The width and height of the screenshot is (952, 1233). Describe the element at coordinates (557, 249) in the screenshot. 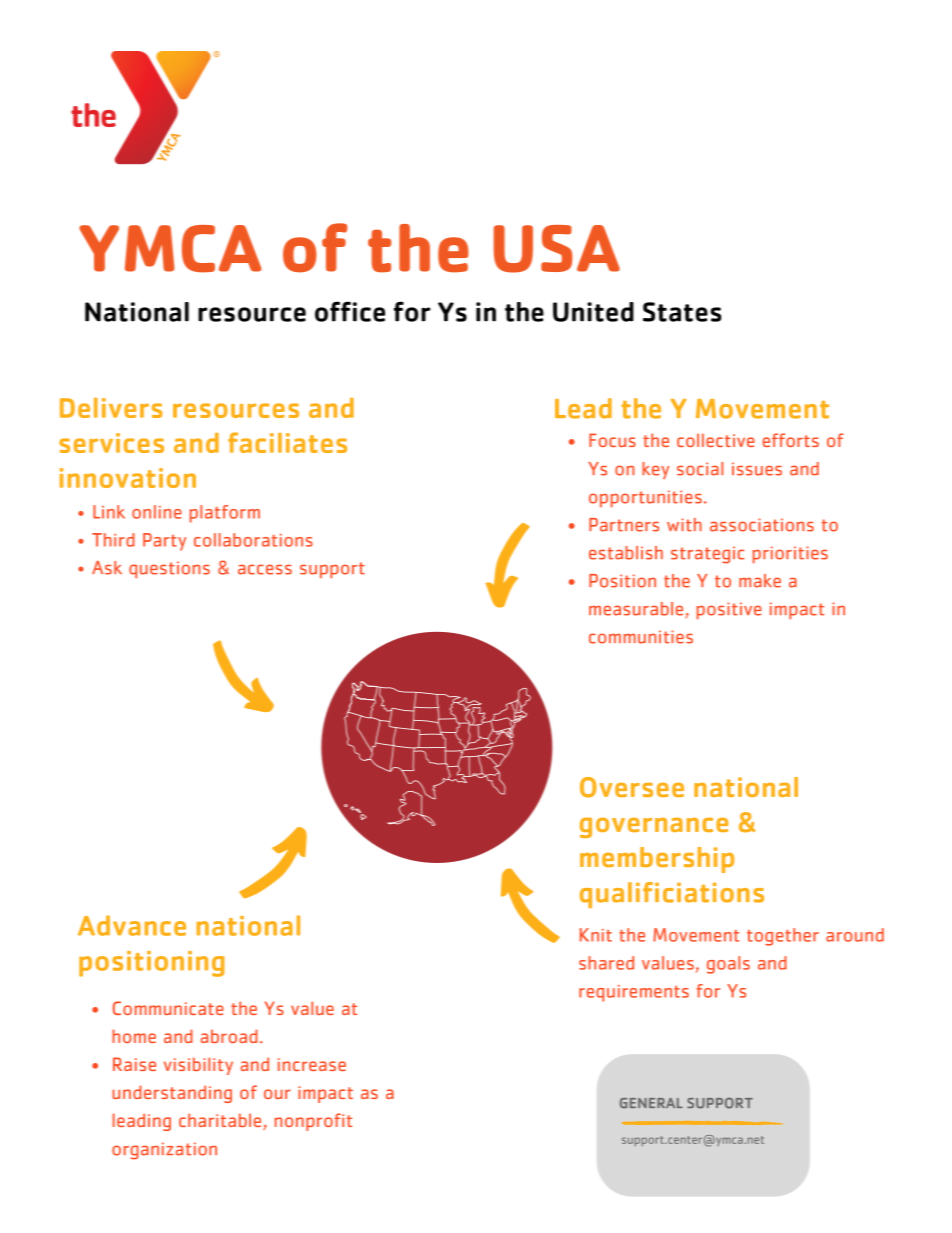

I see `USA` at that location.
